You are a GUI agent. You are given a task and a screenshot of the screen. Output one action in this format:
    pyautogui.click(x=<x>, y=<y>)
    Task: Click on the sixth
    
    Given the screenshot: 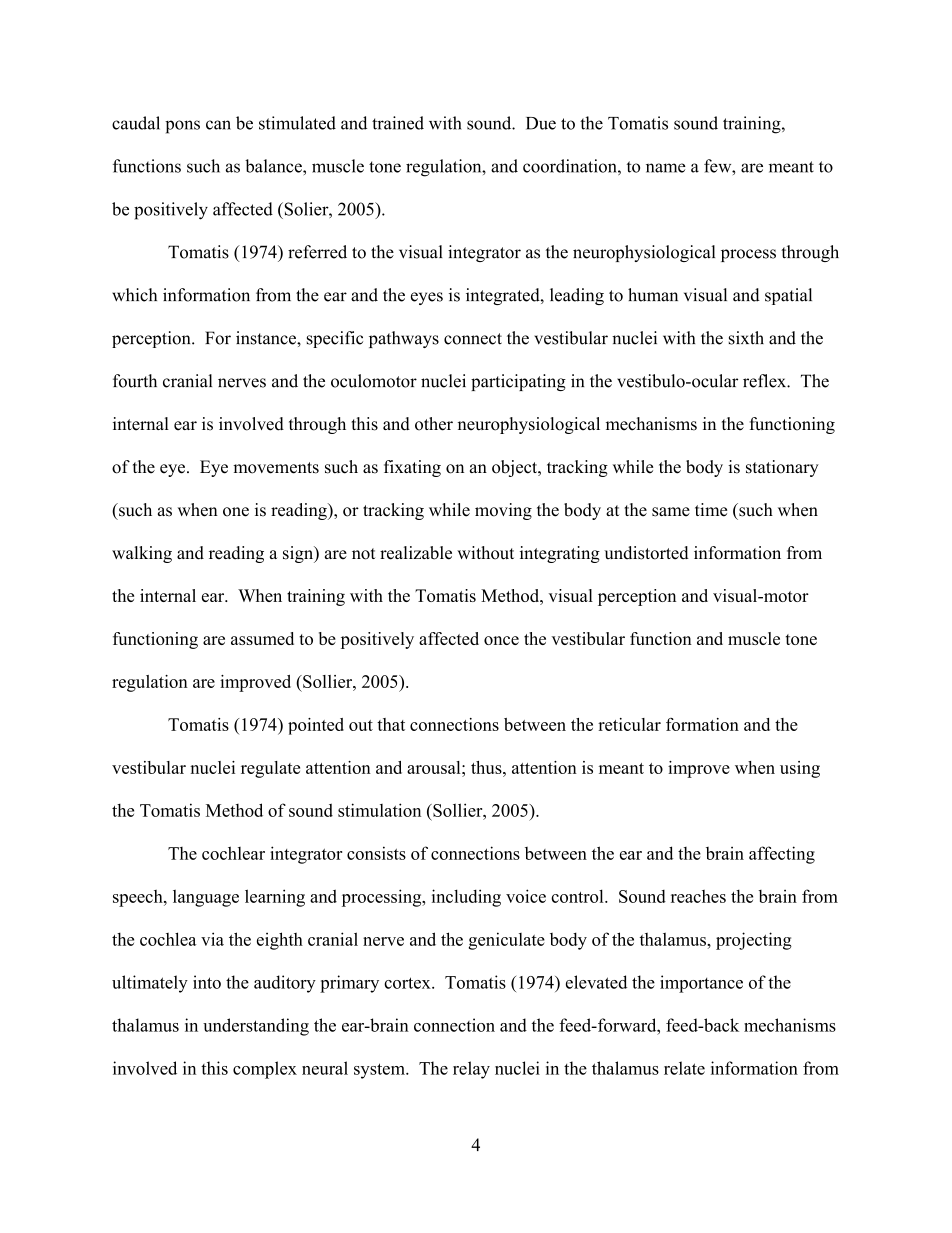 What is the action you would take?
    pyautogui.click(x=746, y=338)
